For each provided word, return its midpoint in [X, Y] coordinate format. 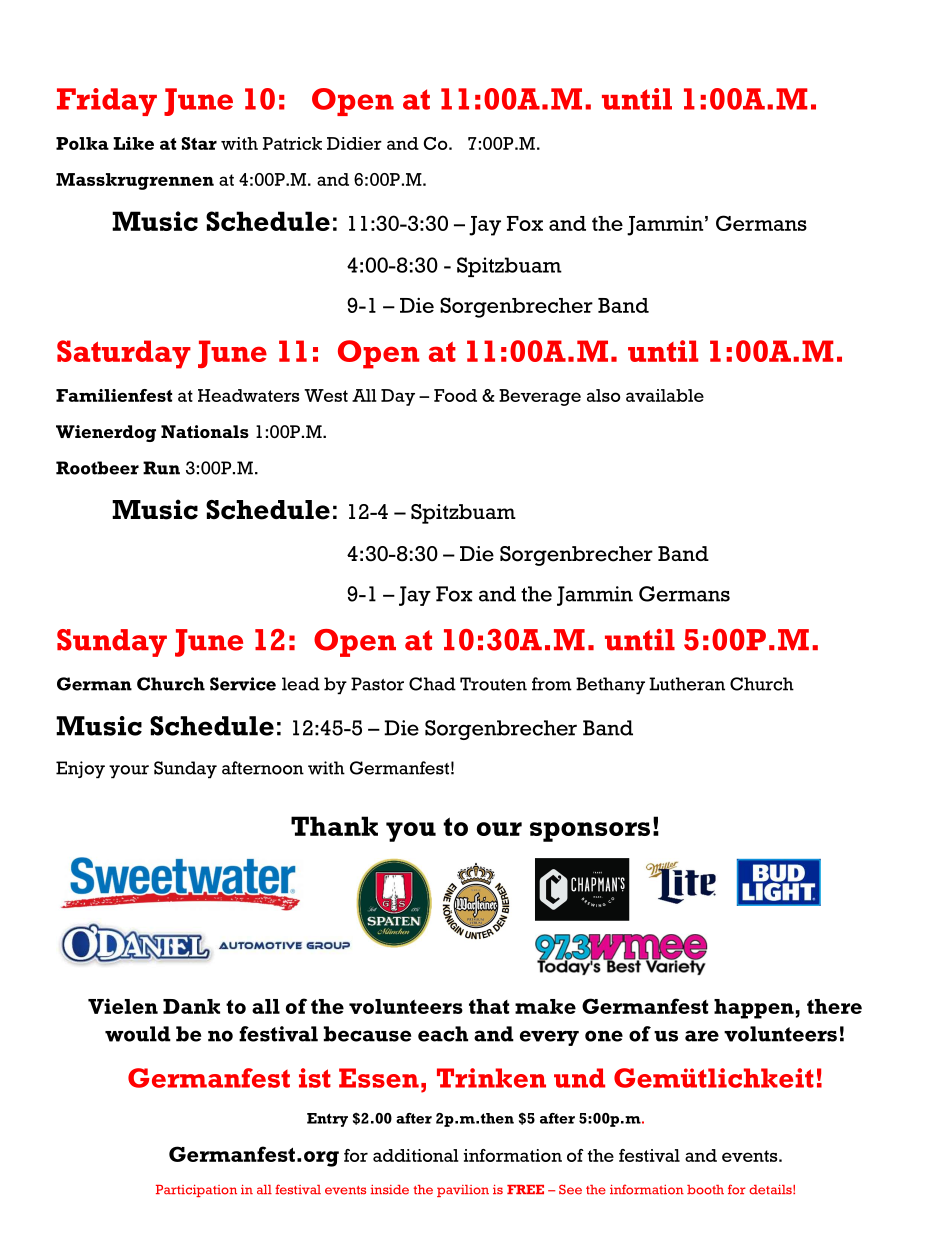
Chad [432, 684]
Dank [191, 1006]
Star [199, 143]
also [604, 395]
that [489, 1006]
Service [243, 684]
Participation [196, 1191]
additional [416, 1155]
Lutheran [687, 684]
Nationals [205, 431]
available [665, 395]
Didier [354, 143]
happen [754, 1009]
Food [455, 395]
